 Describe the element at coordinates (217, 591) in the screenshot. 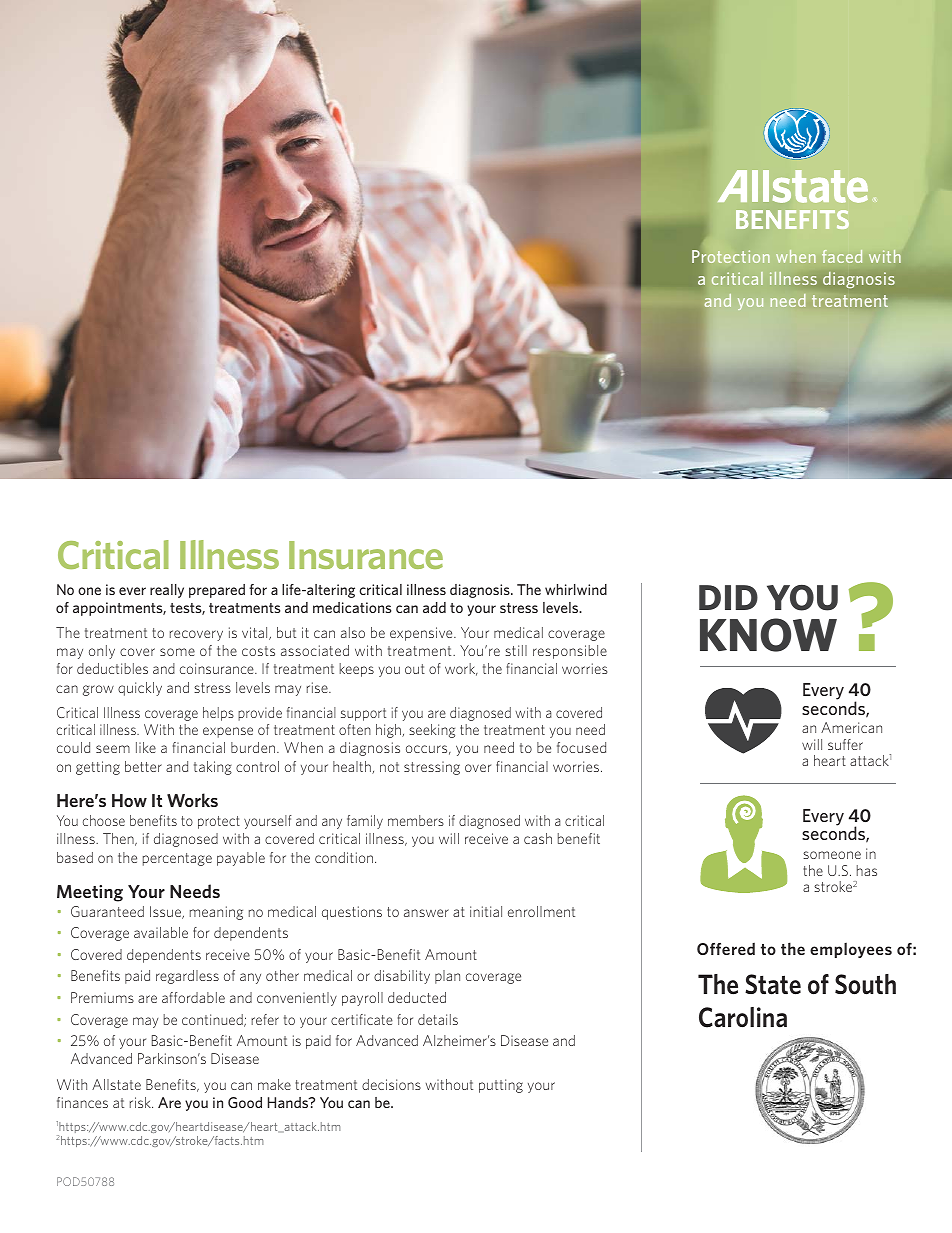

I see `prepared` at that location.
